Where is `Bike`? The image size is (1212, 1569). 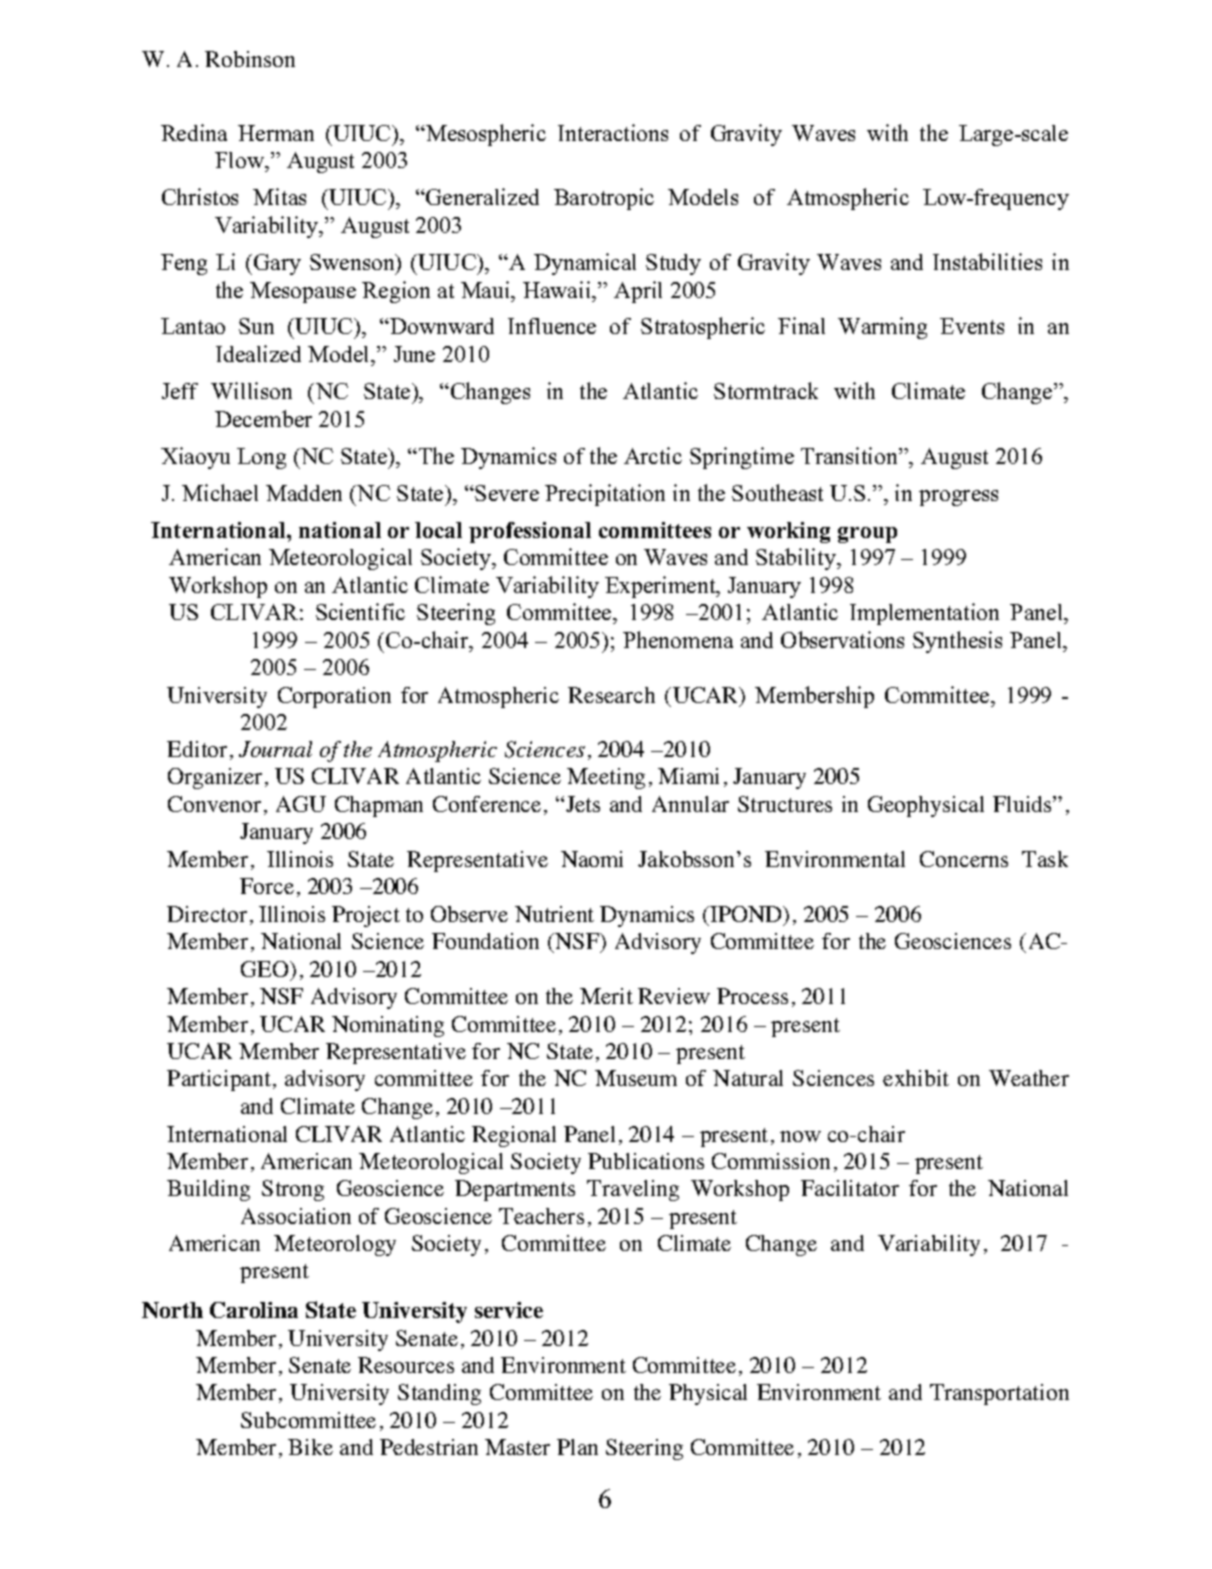 Bike is located at coordinates (310, 1447).
